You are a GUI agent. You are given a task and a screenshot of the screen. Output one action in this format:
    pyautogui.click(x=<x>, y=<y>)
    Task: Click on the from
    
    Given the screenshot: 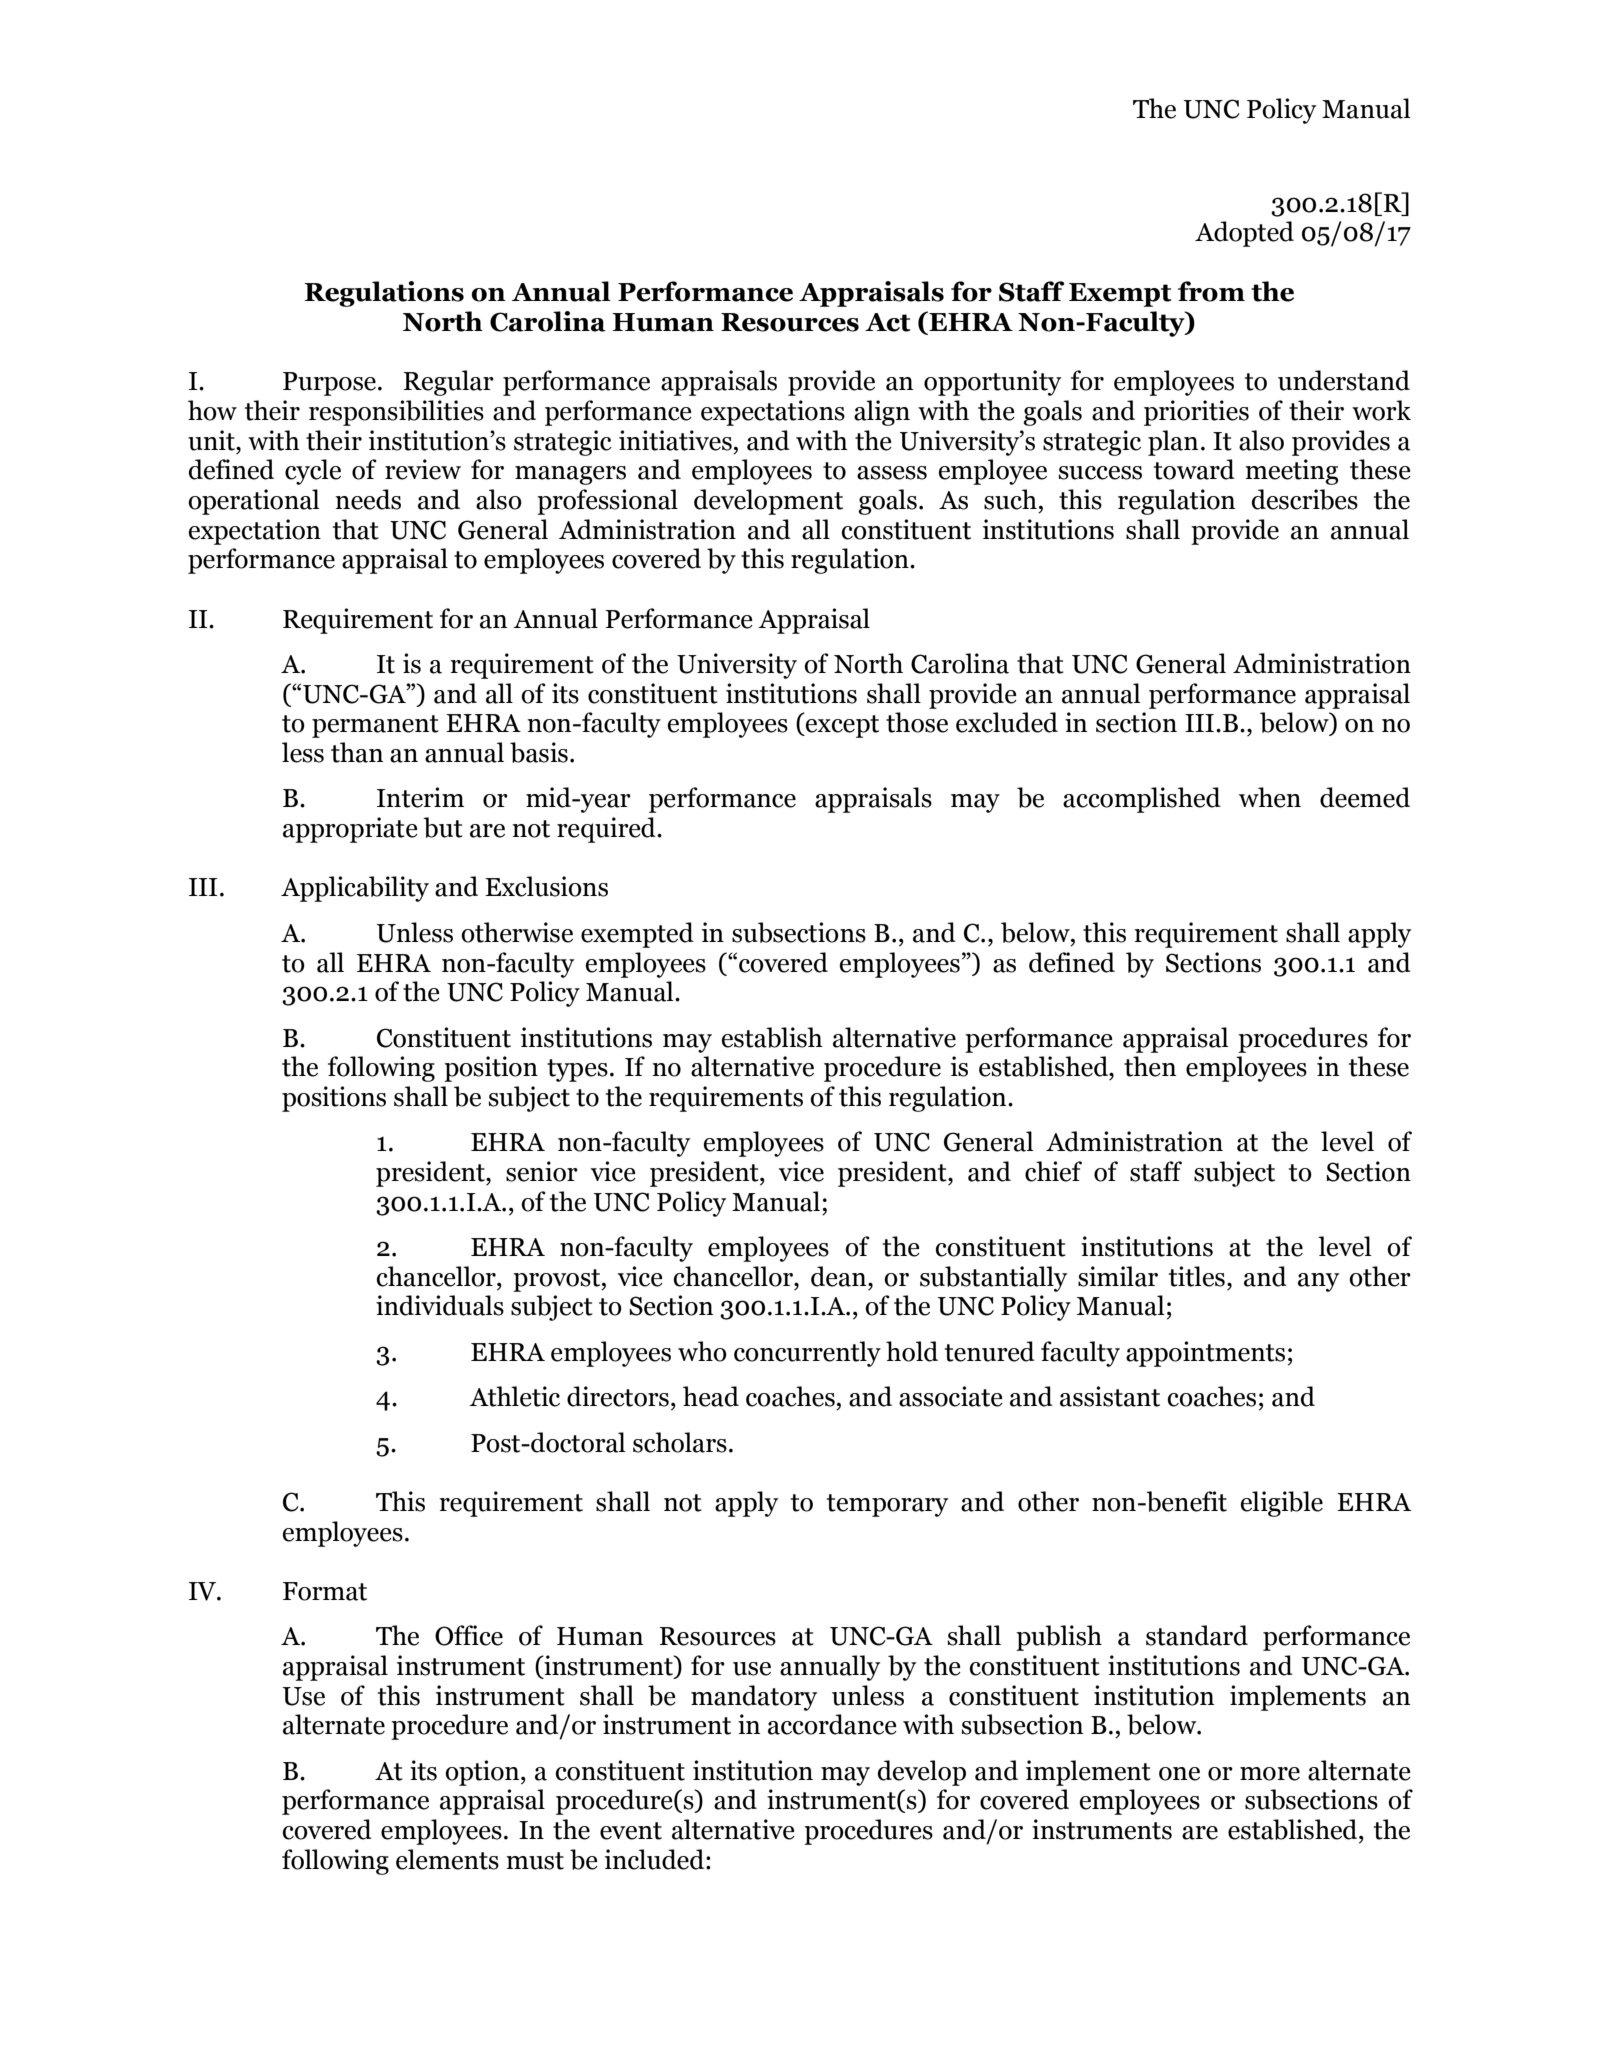 What is the action you would take?
    pyautogui.click(x=1211, y=291)
